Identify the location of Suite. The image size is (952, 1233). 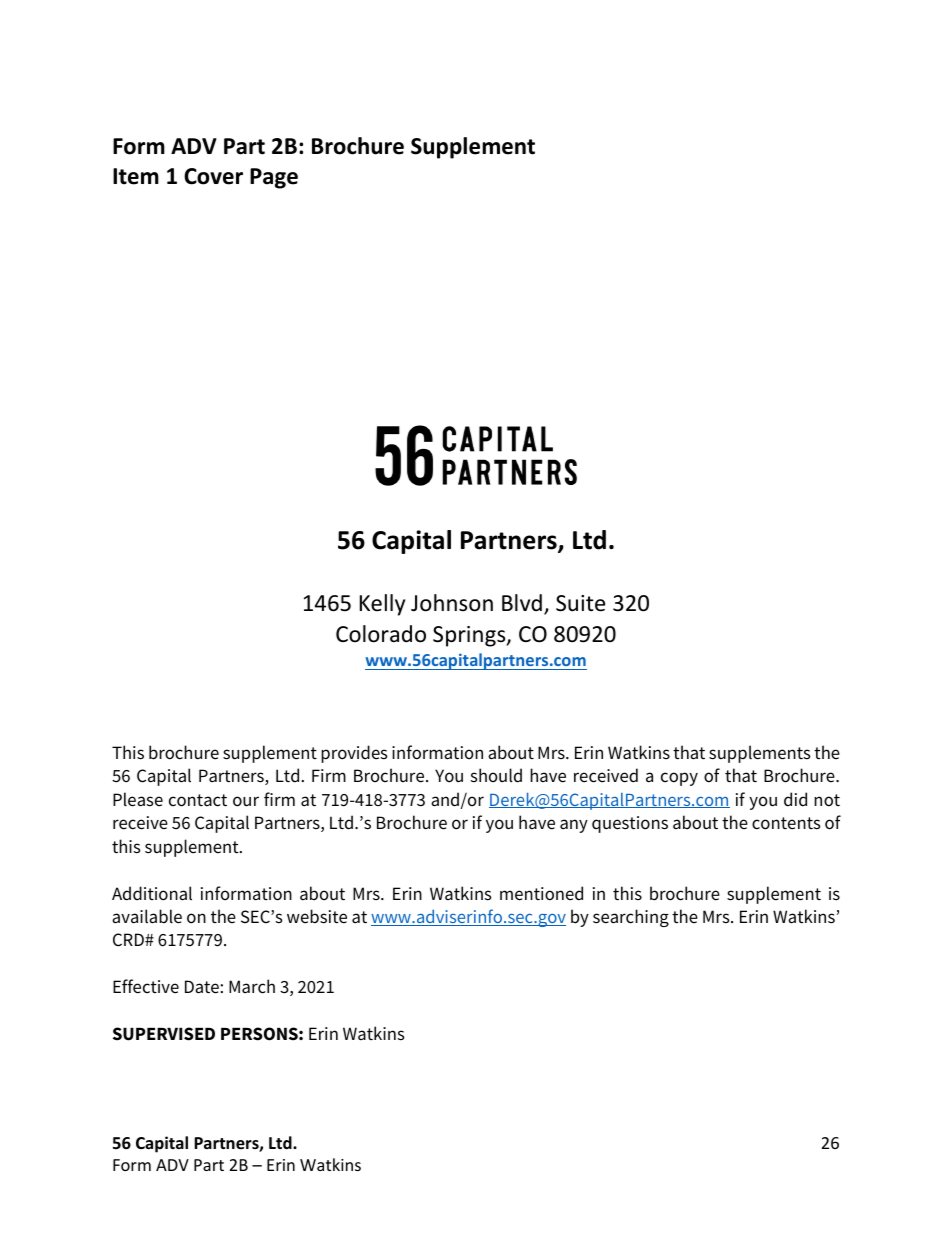
(580, 603).
